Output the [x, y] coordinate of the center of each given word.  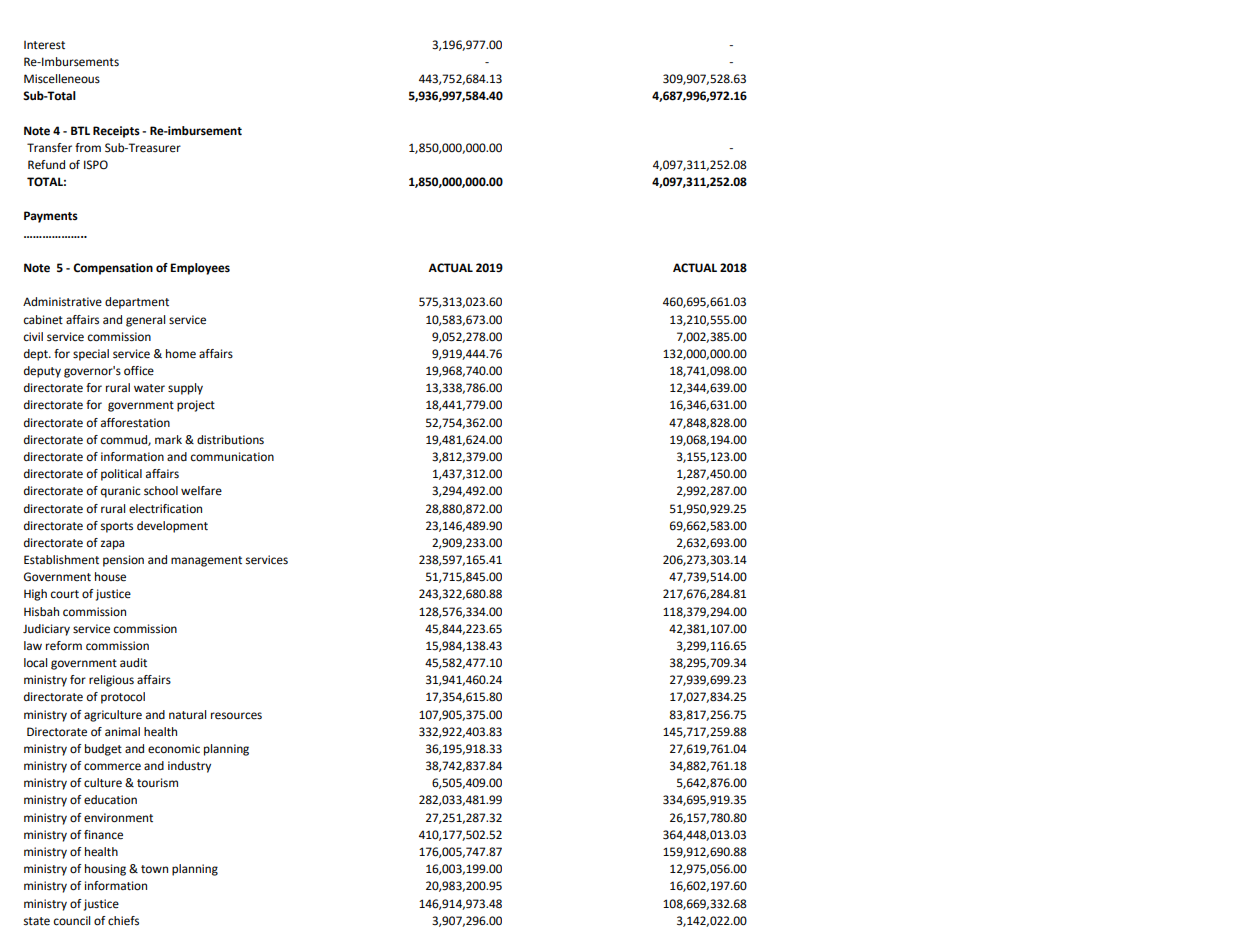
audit [133, 662]
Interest [44, 45]
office [139, 371]
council [72, 921]
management [206, 561]
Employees [200, 269]
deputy [42, 372]
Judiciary [46, 630]
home [181, 354]
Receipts [116, 132]
